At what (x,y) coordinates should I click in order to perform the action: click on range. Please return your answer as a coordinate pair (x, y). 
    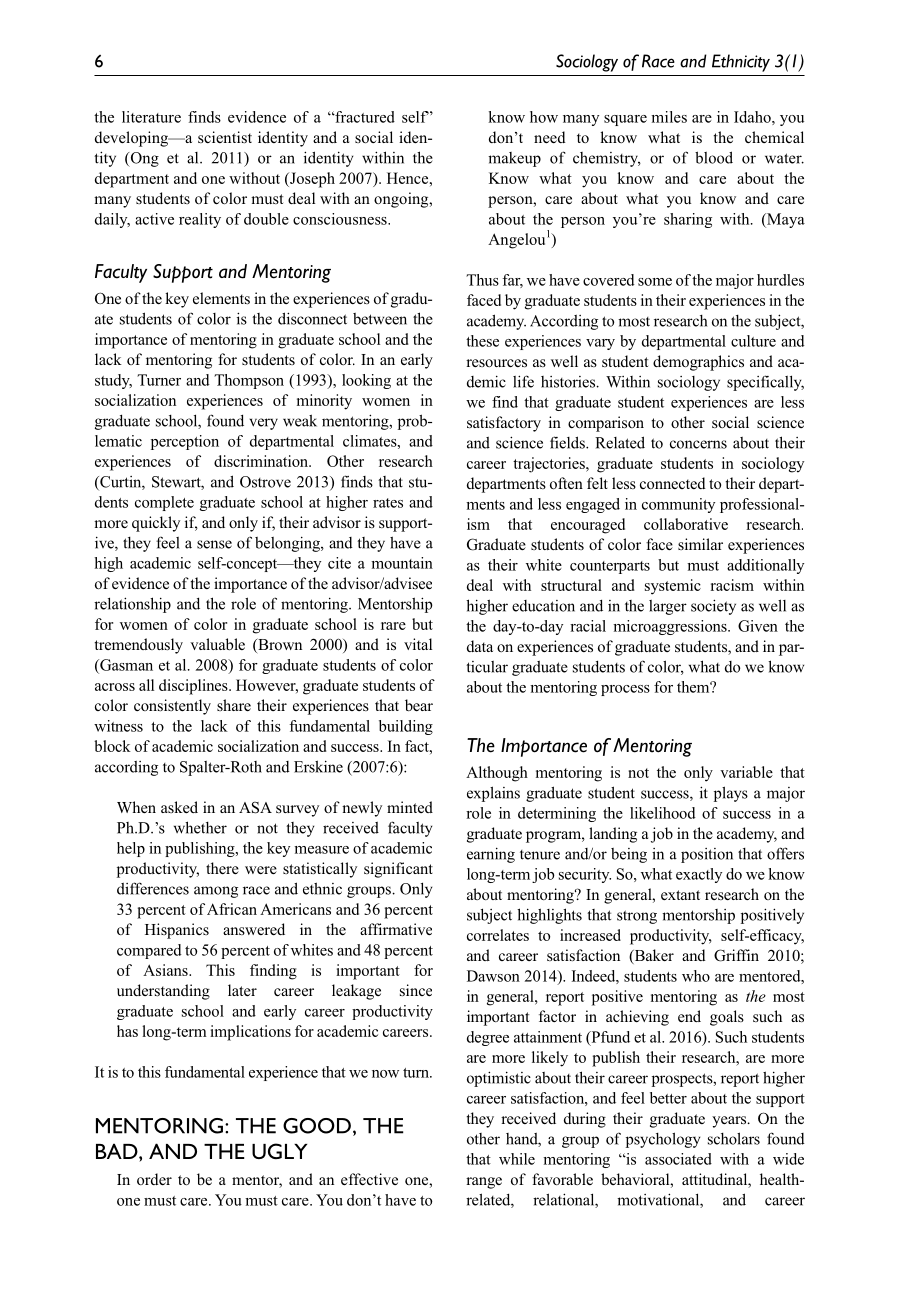
    Looking at the image, I should click on (484, 1183).
